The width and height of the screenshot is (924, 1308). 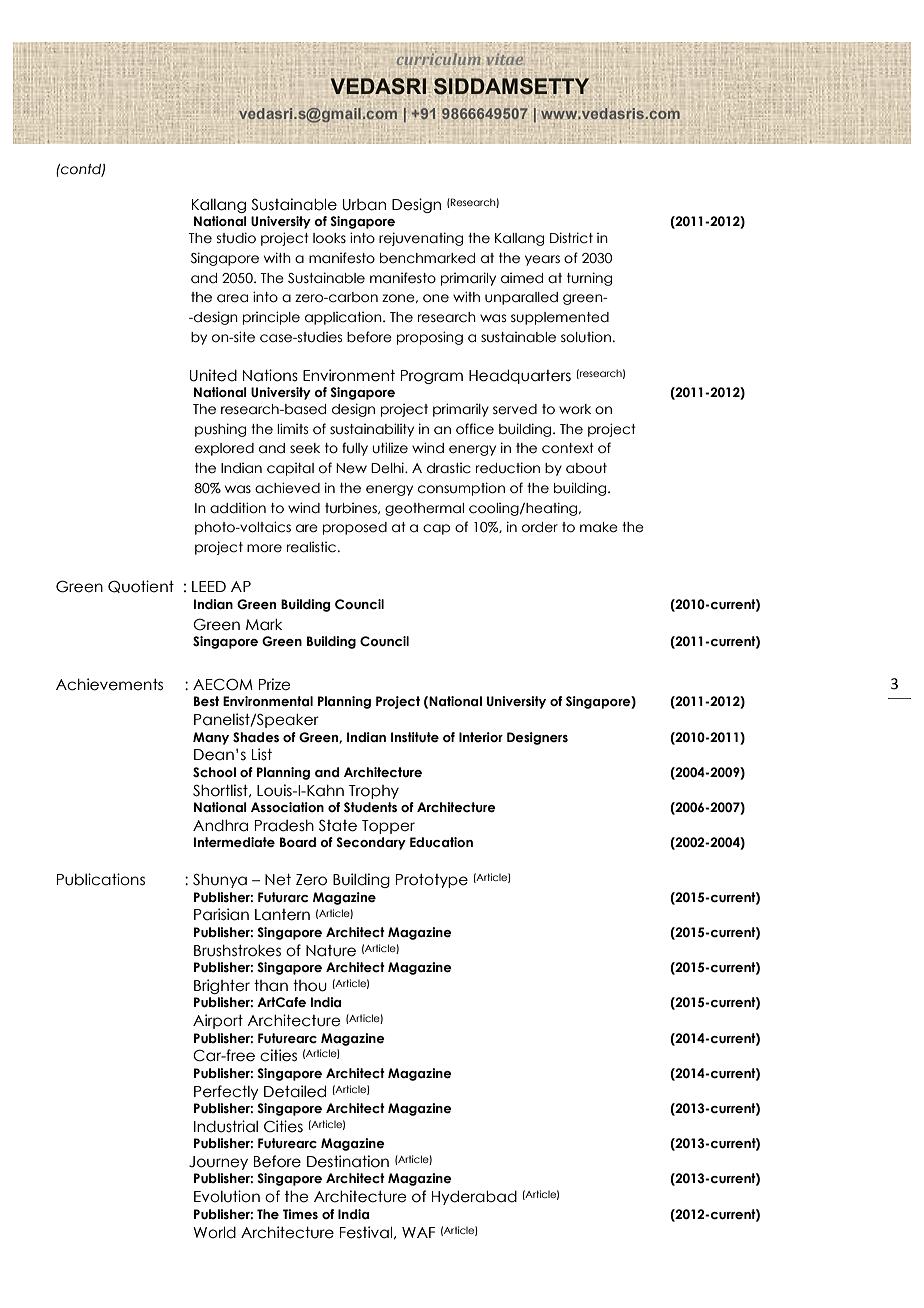 I want to click on Prototype, so click(x=432, y=881).
